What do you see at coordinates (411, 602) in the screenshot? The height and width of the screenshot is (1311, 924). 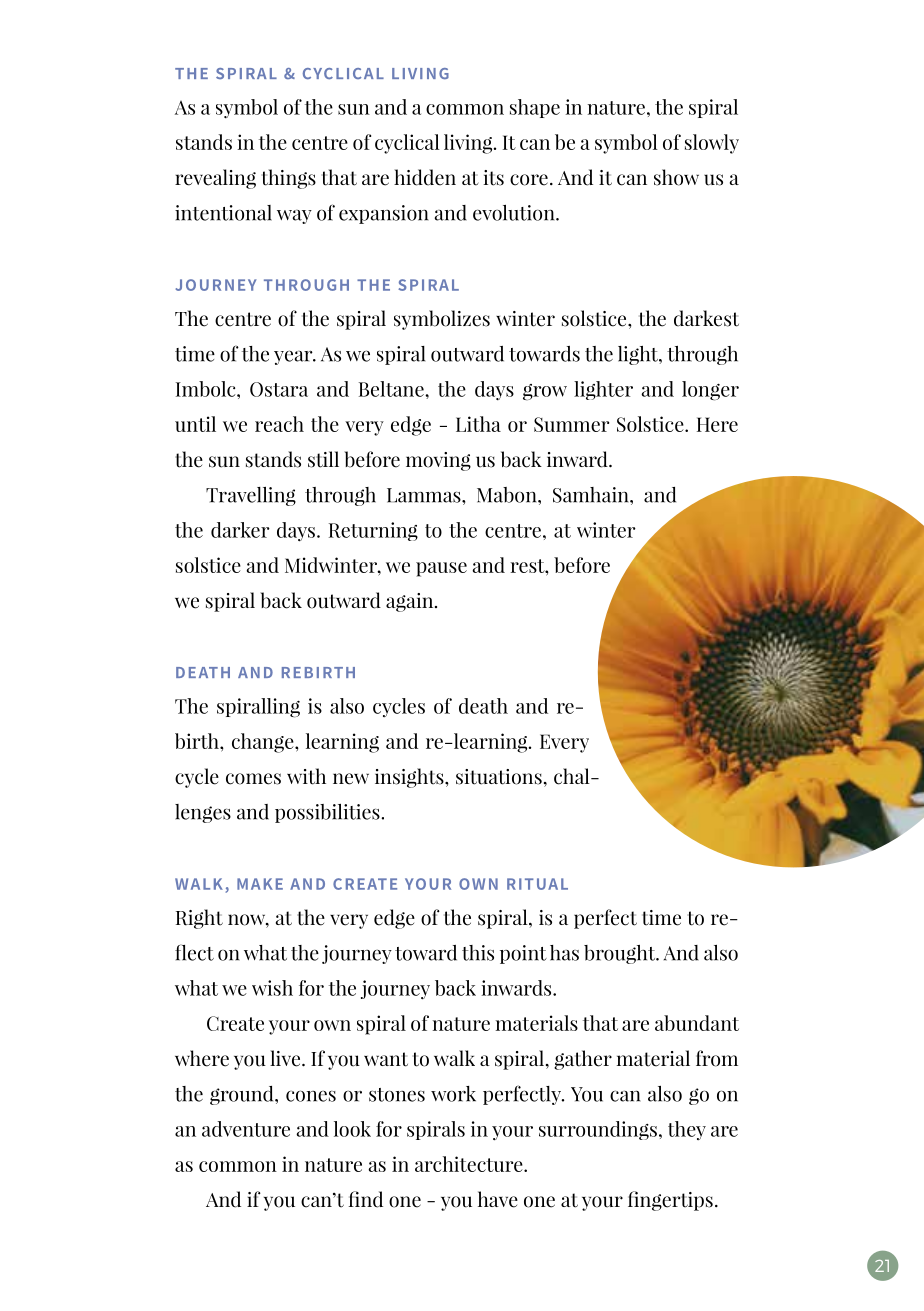 I see `again` at bounding box center [411, 602].
